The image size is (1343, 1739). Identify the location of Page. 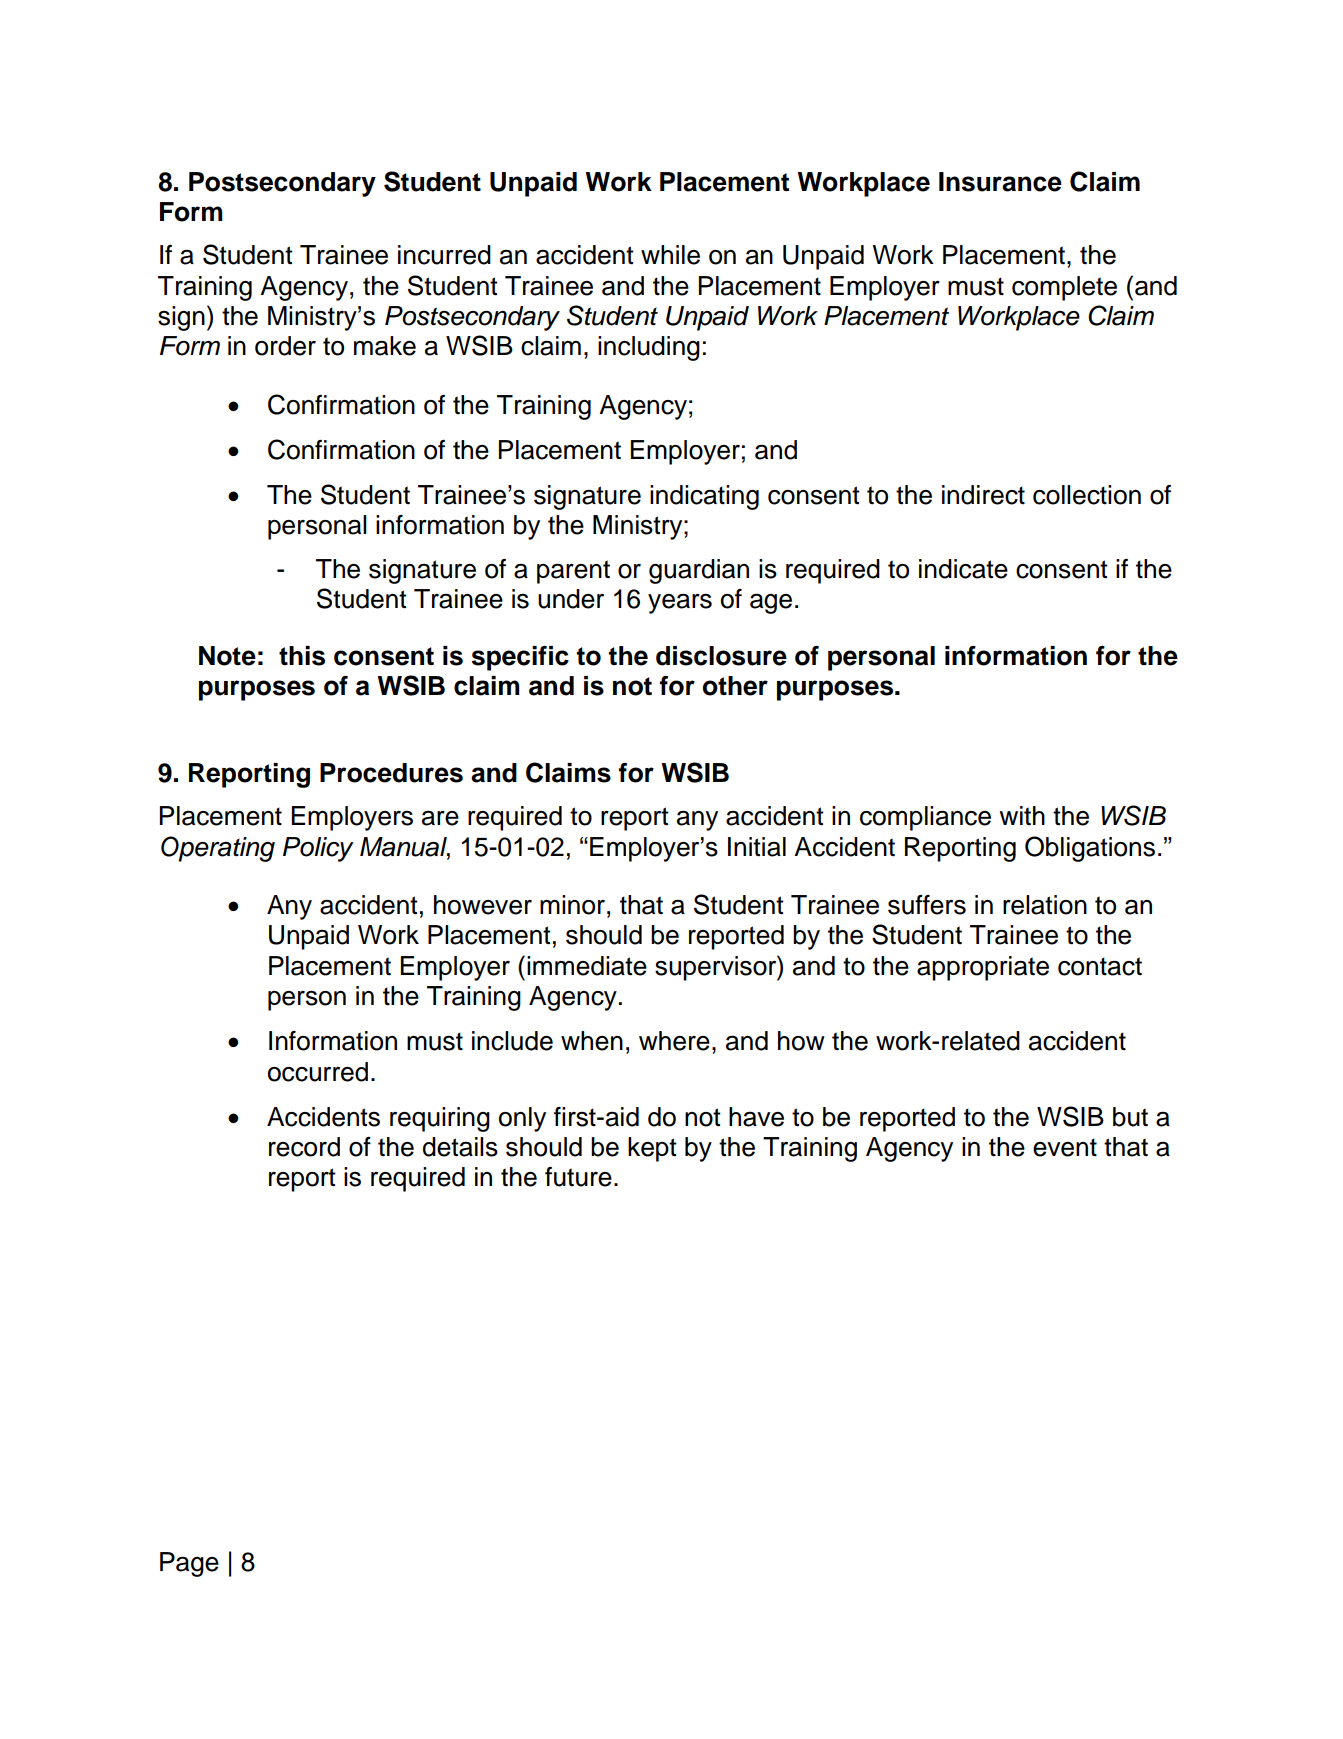
(189, 1564).
